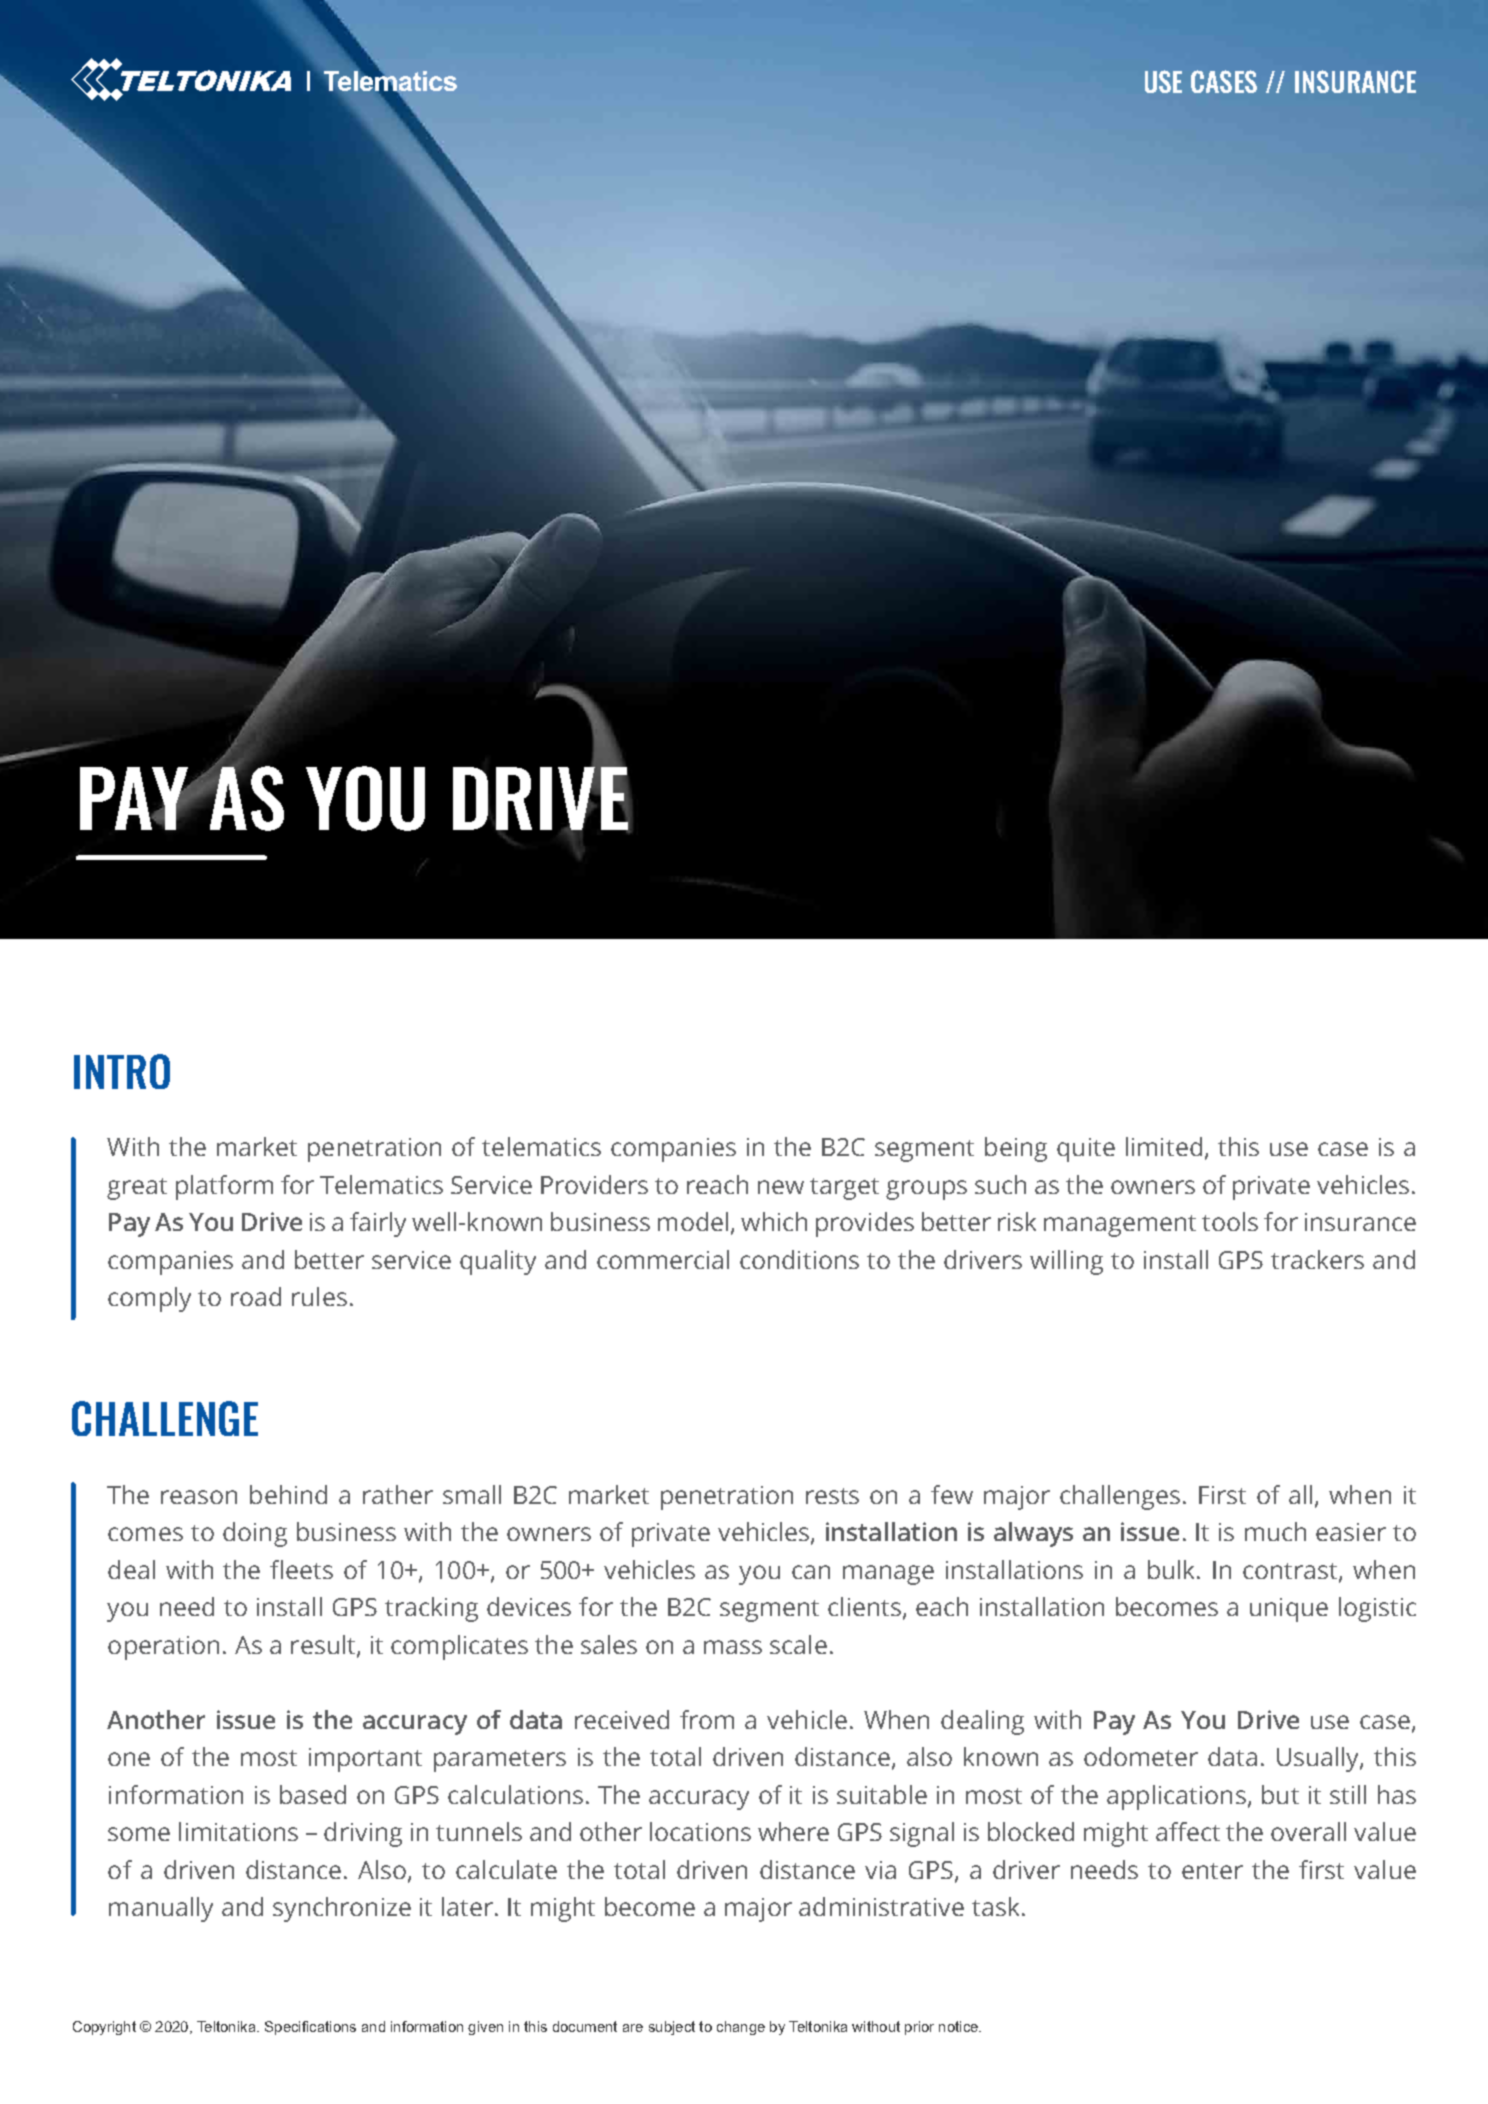 This screenshot has width=1488, height=2104. What do you see at coordinates (741, 2028) in the screenshot?
I see `change` at bounding box center [741, 2028].
